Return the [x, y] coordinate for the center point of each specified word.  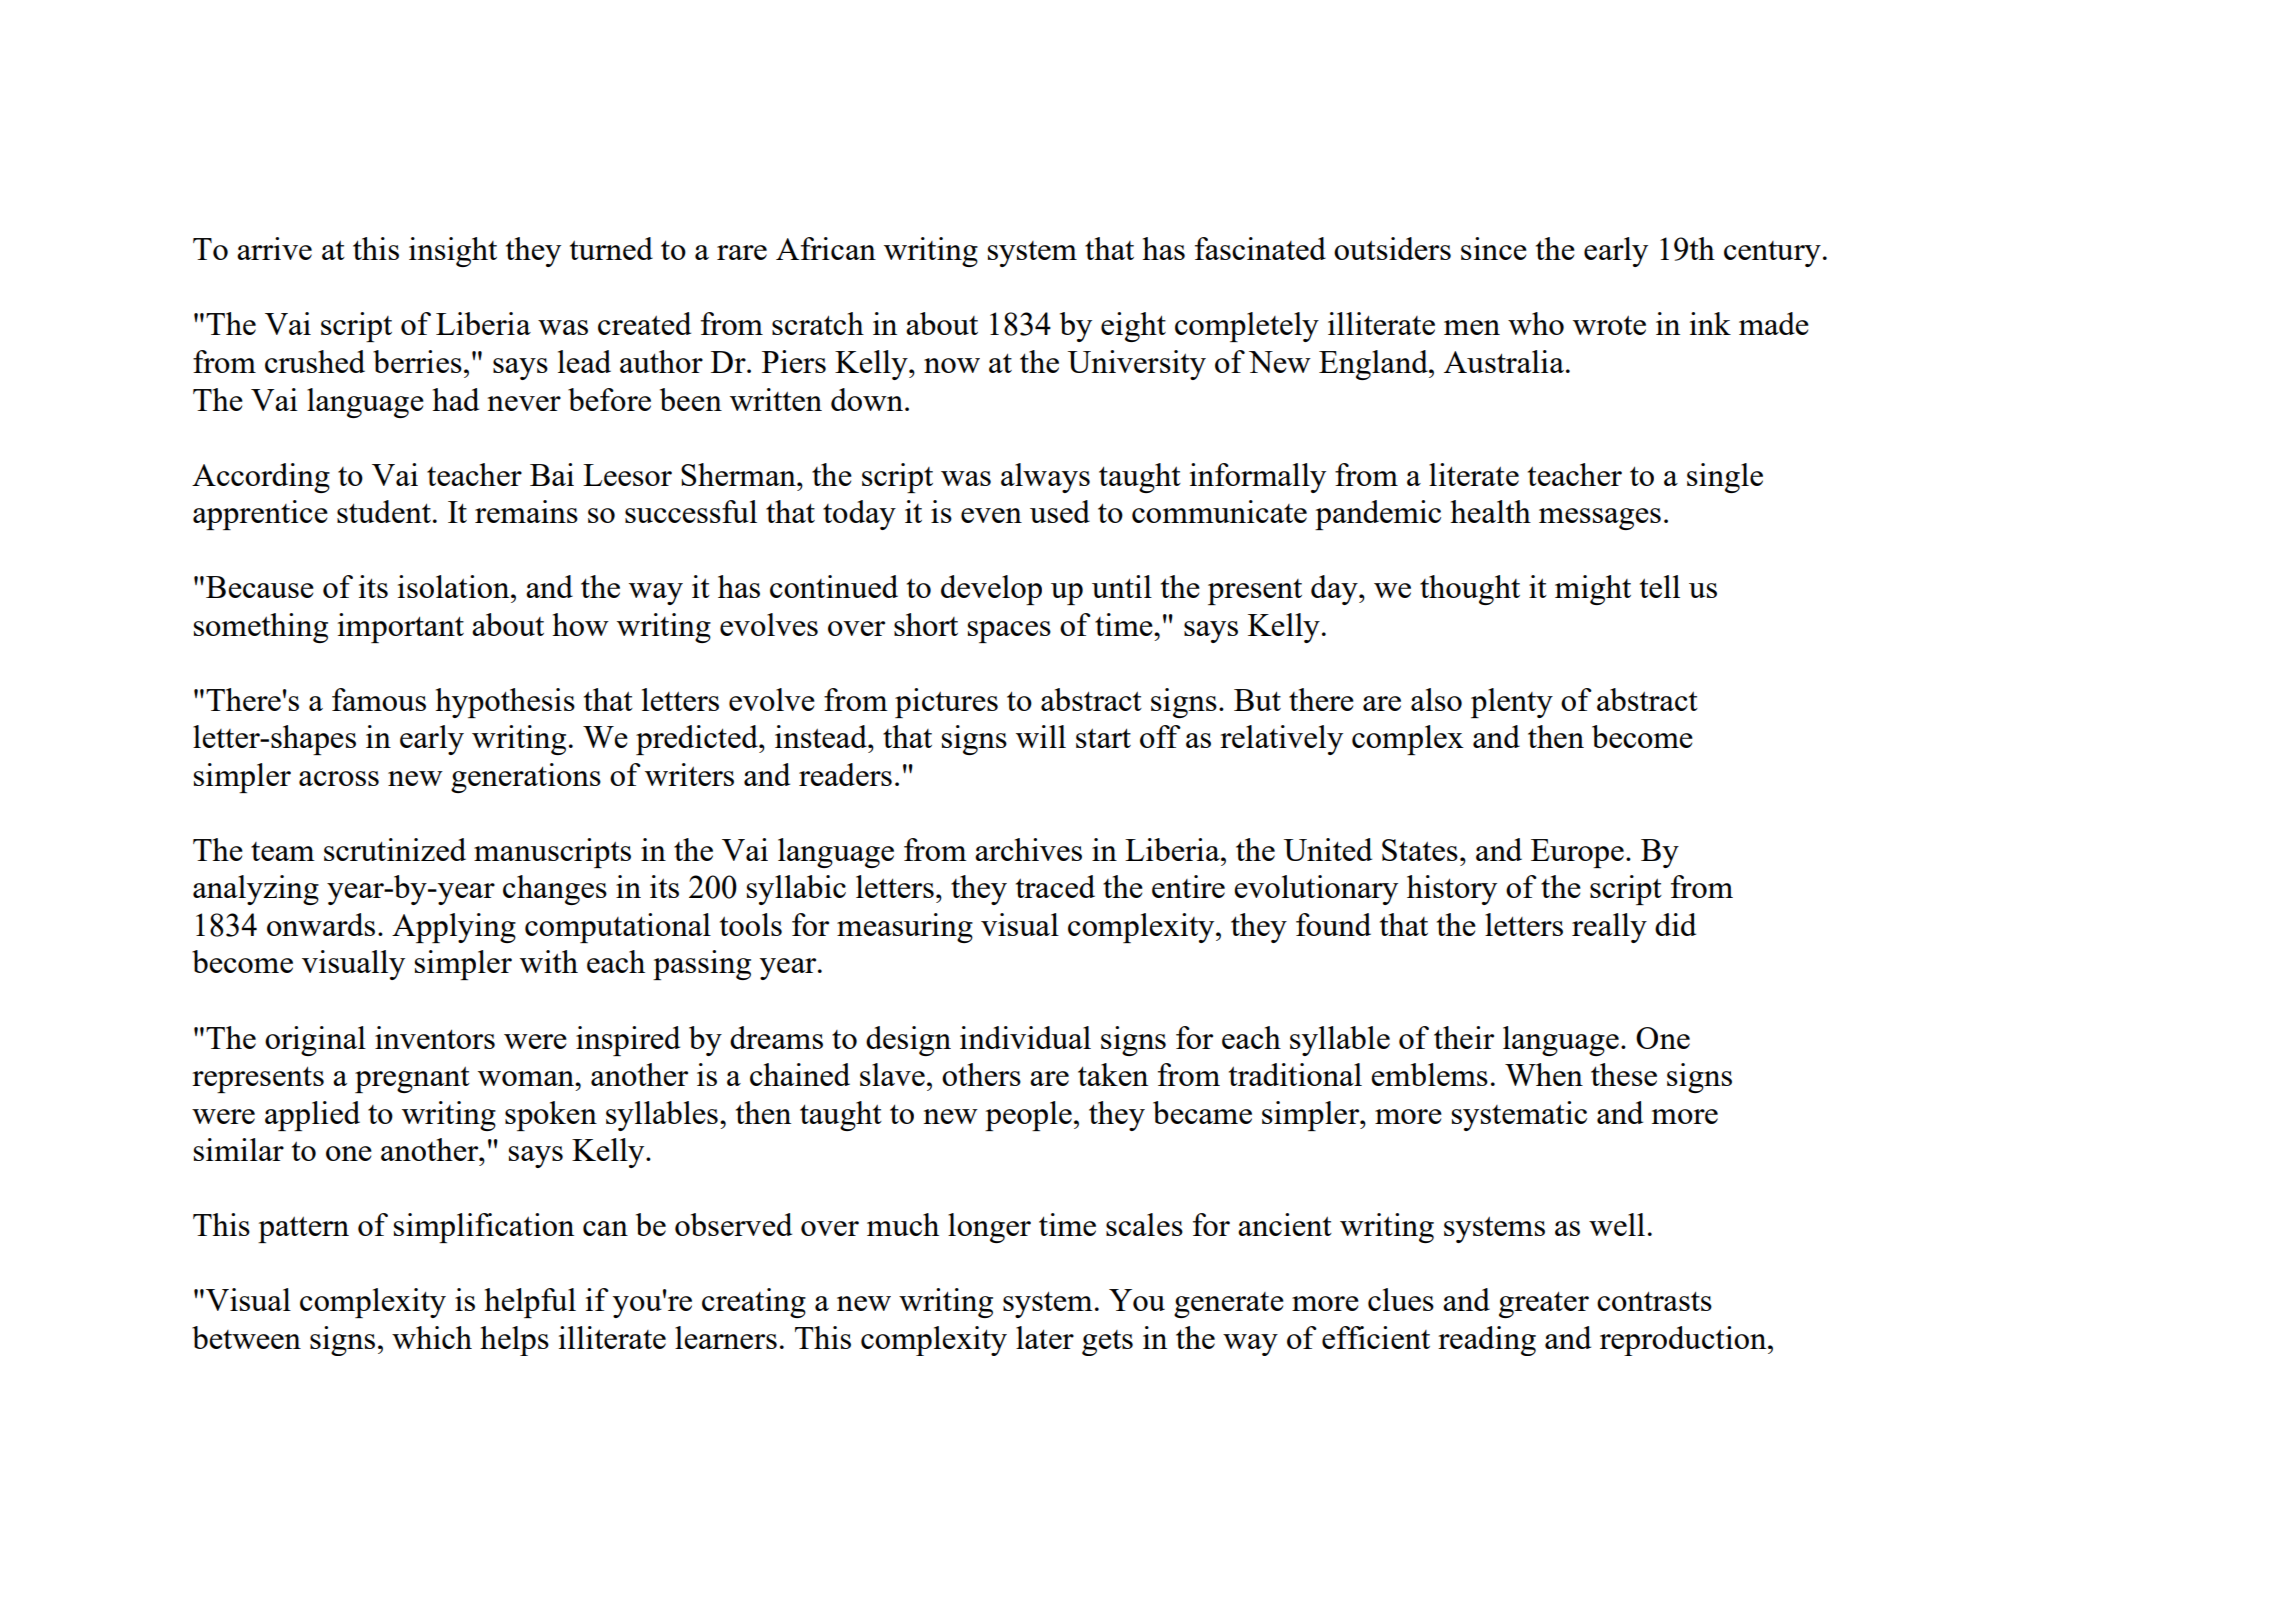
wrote [1609, 325]
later [1045, 1337]
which [432, 1337]
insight [453, 252]
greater [1544, 1304]
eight [1133, 327]
